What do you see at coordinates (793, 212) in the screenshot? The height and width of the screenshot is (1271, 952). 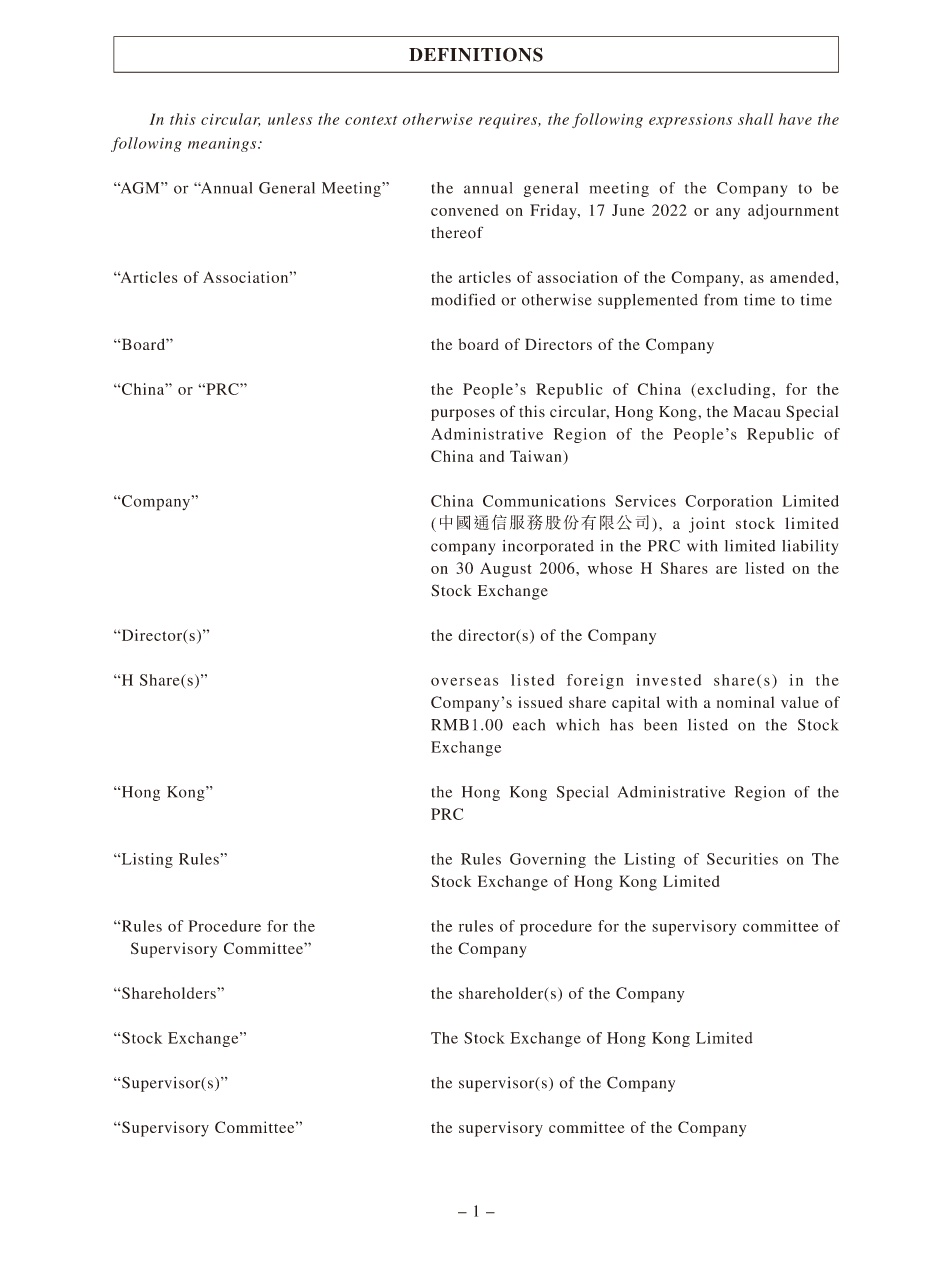 I see `adjournment` at bounding box center [793, 212].
